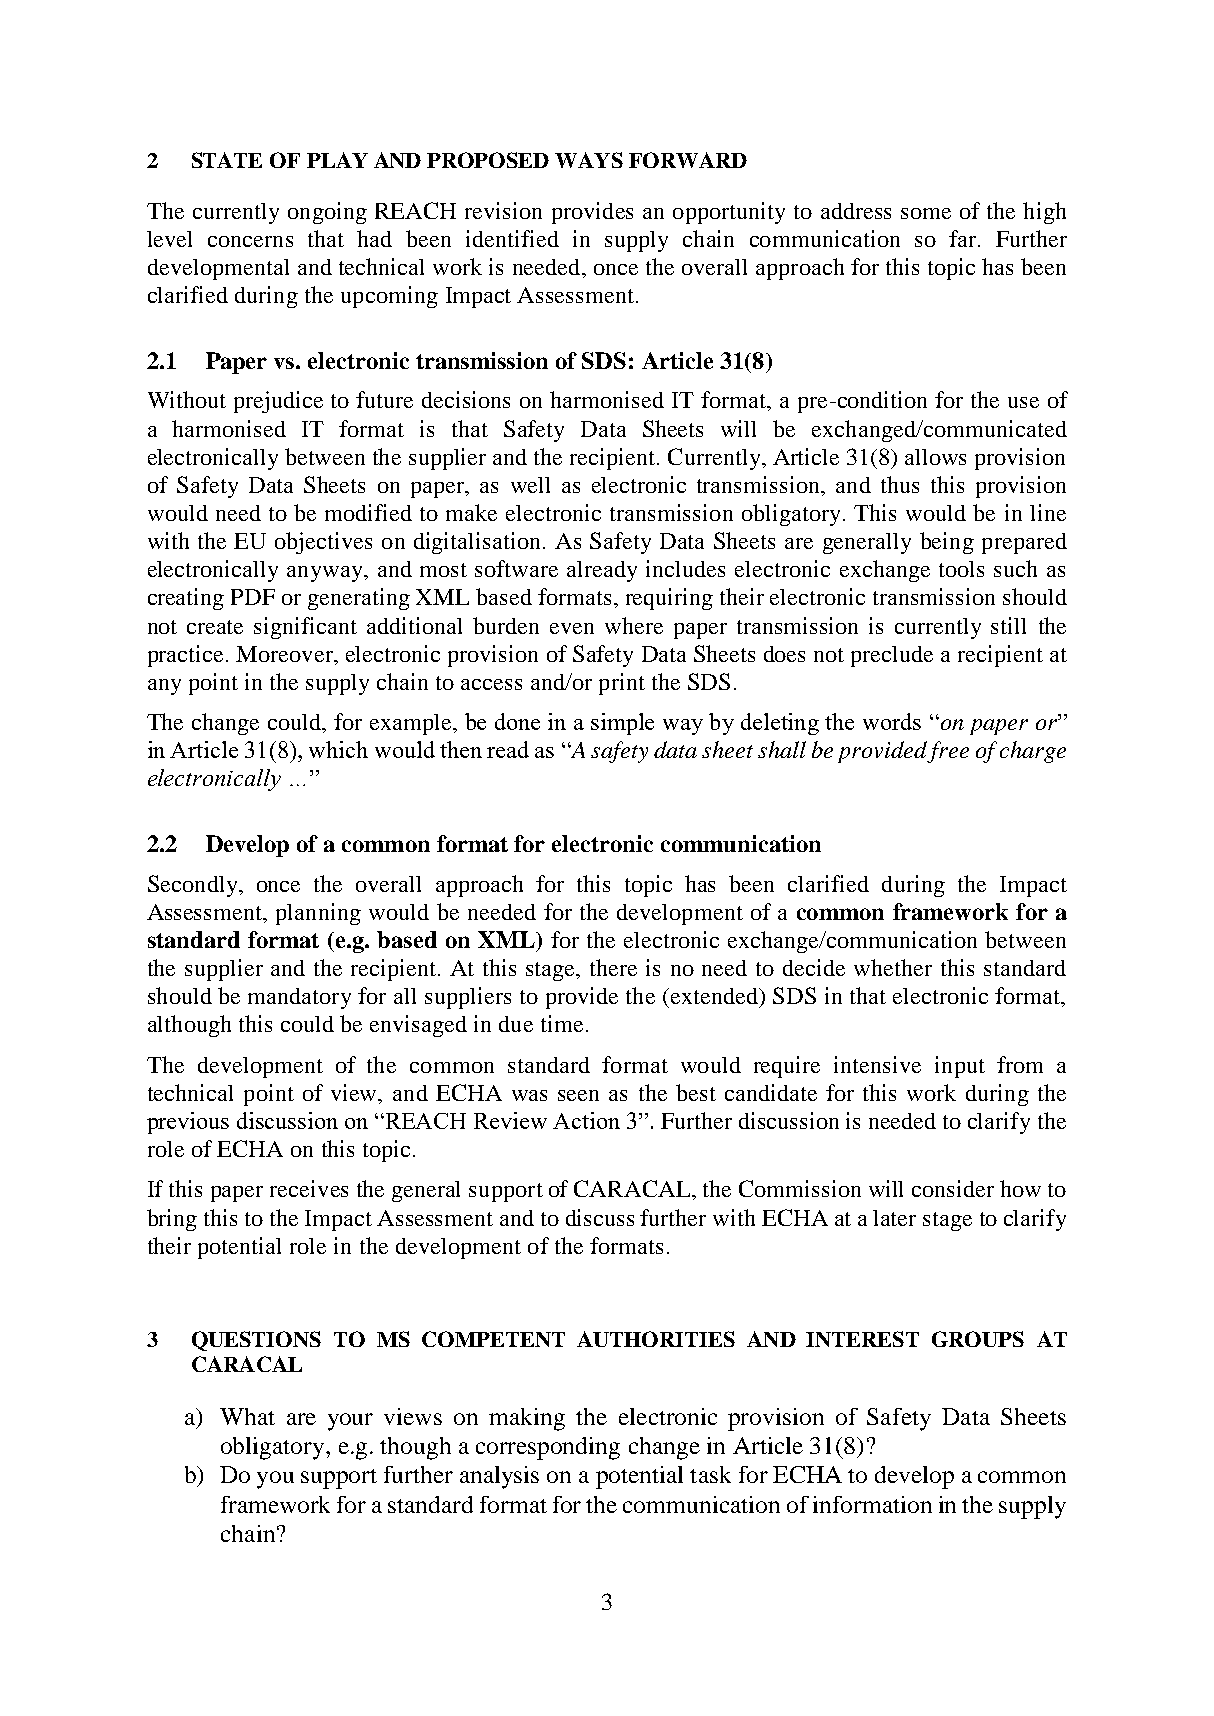  Describe the element at coordinates (327, 213) in the screenshot. I see `ongoing` at that location.
